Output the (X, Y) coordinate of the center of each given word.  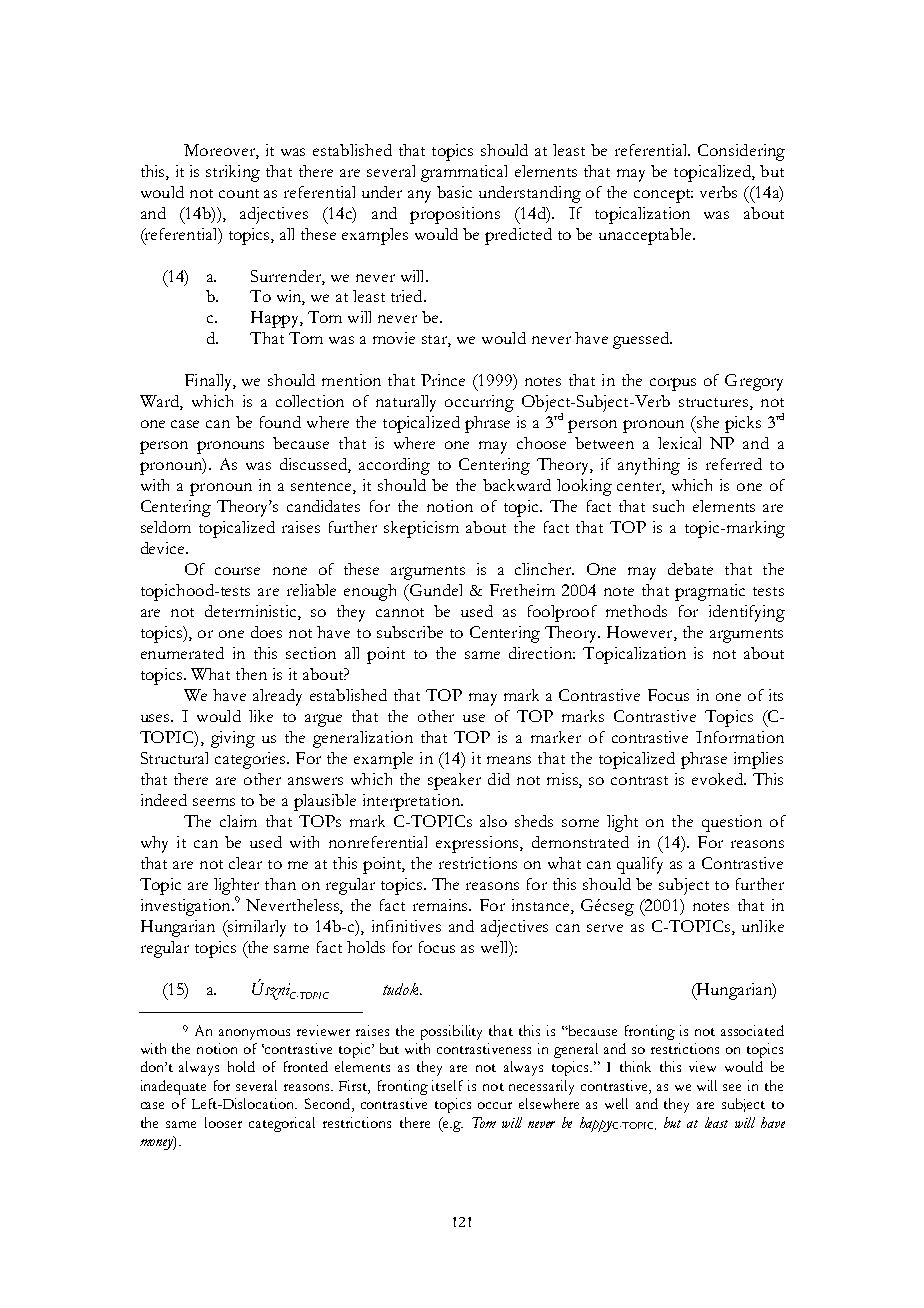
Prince (443, 380)
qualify (640, 865)
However (641, 633)
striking (233, 173)
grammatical (464, 173)
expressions (478, 844)
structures (713, 402)
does (266, 632)
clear (245, 863)
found (280, 422)
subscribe (410, 632)
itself (447, 1085)
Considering (741, 152)
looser (223, 1122)
